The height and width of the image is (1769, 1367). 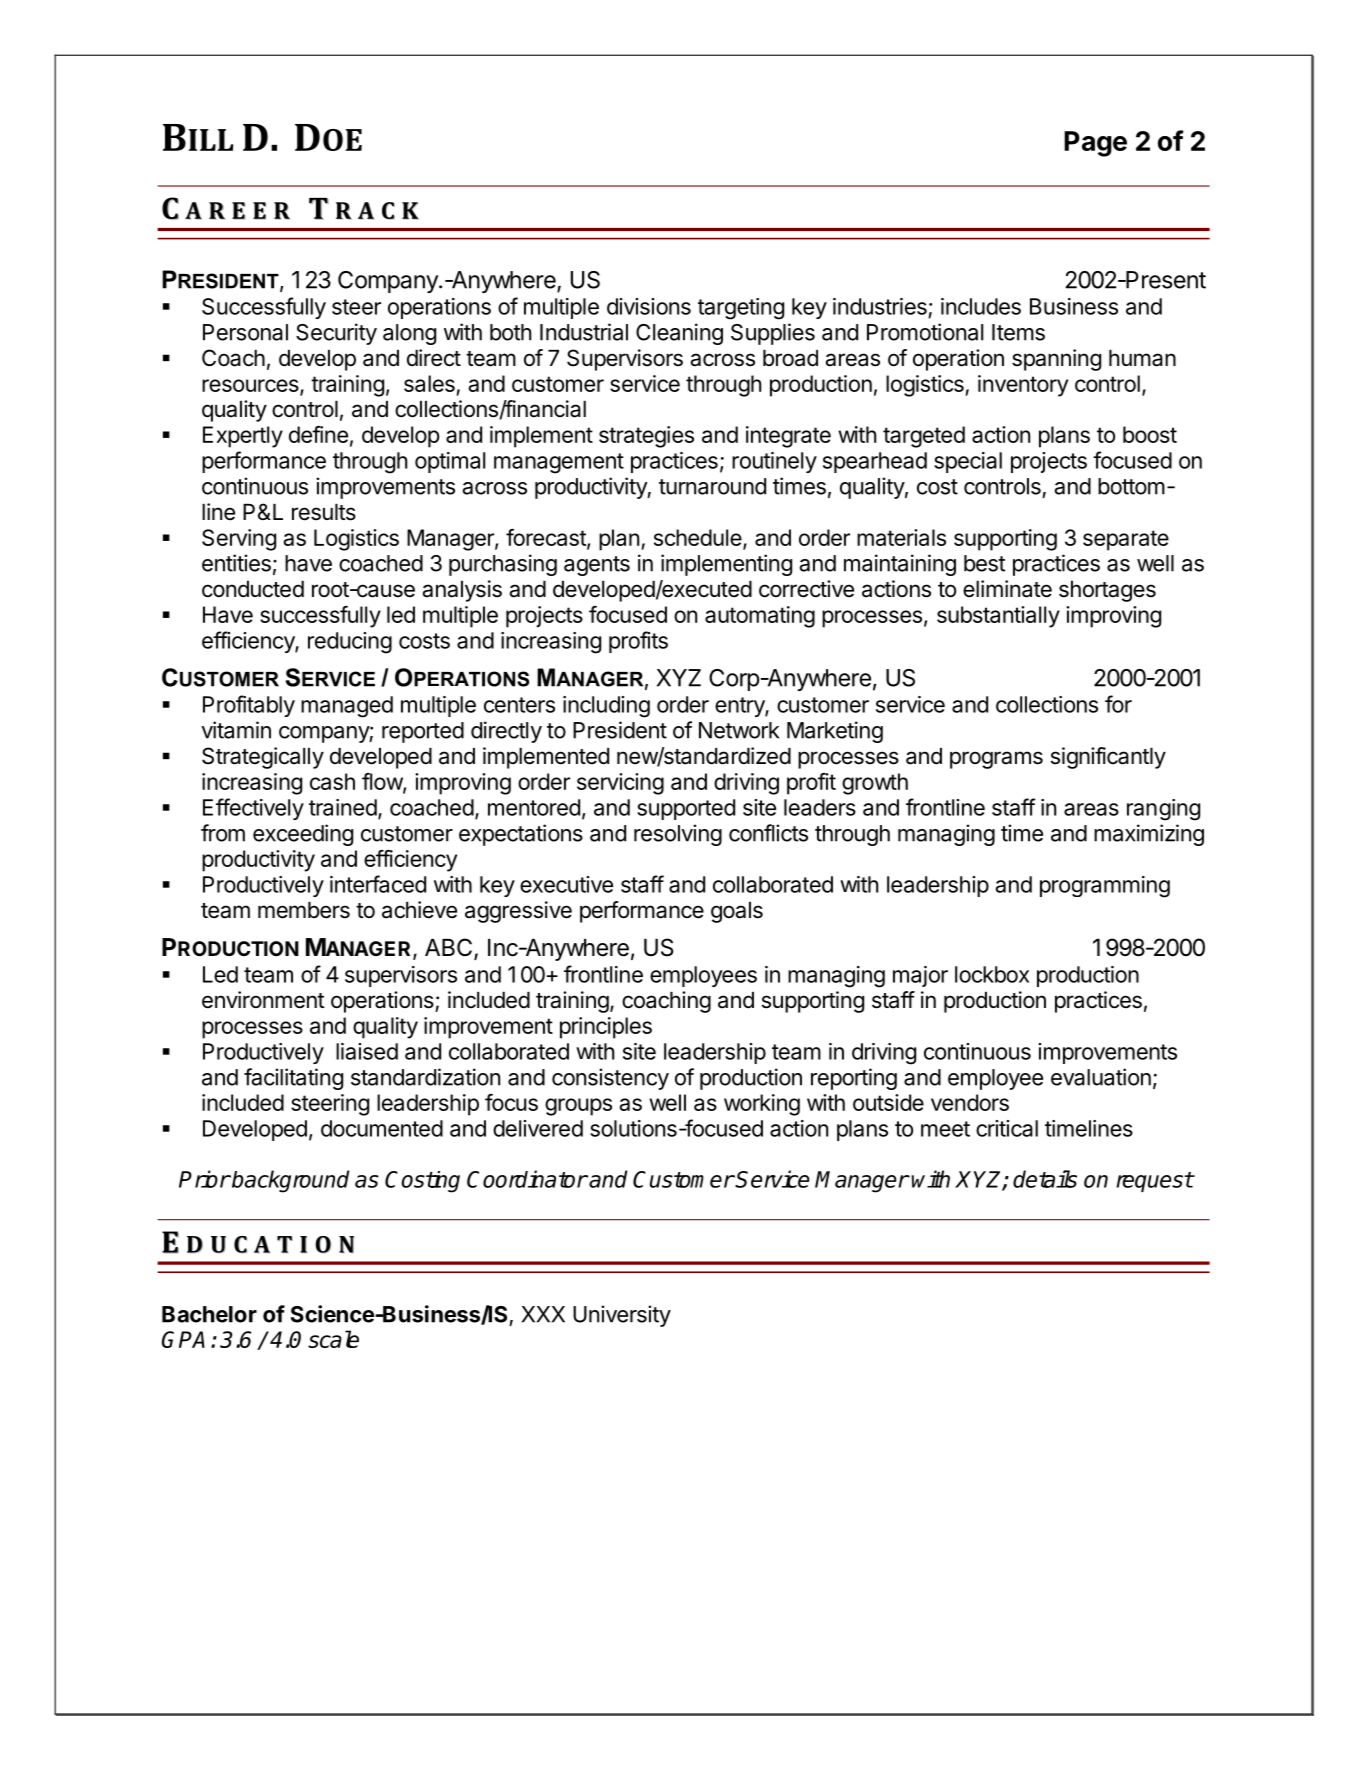 What do you see at coordinates (333, 1339) in the image?
I see `scale` at bounding box center [333, 1339].
